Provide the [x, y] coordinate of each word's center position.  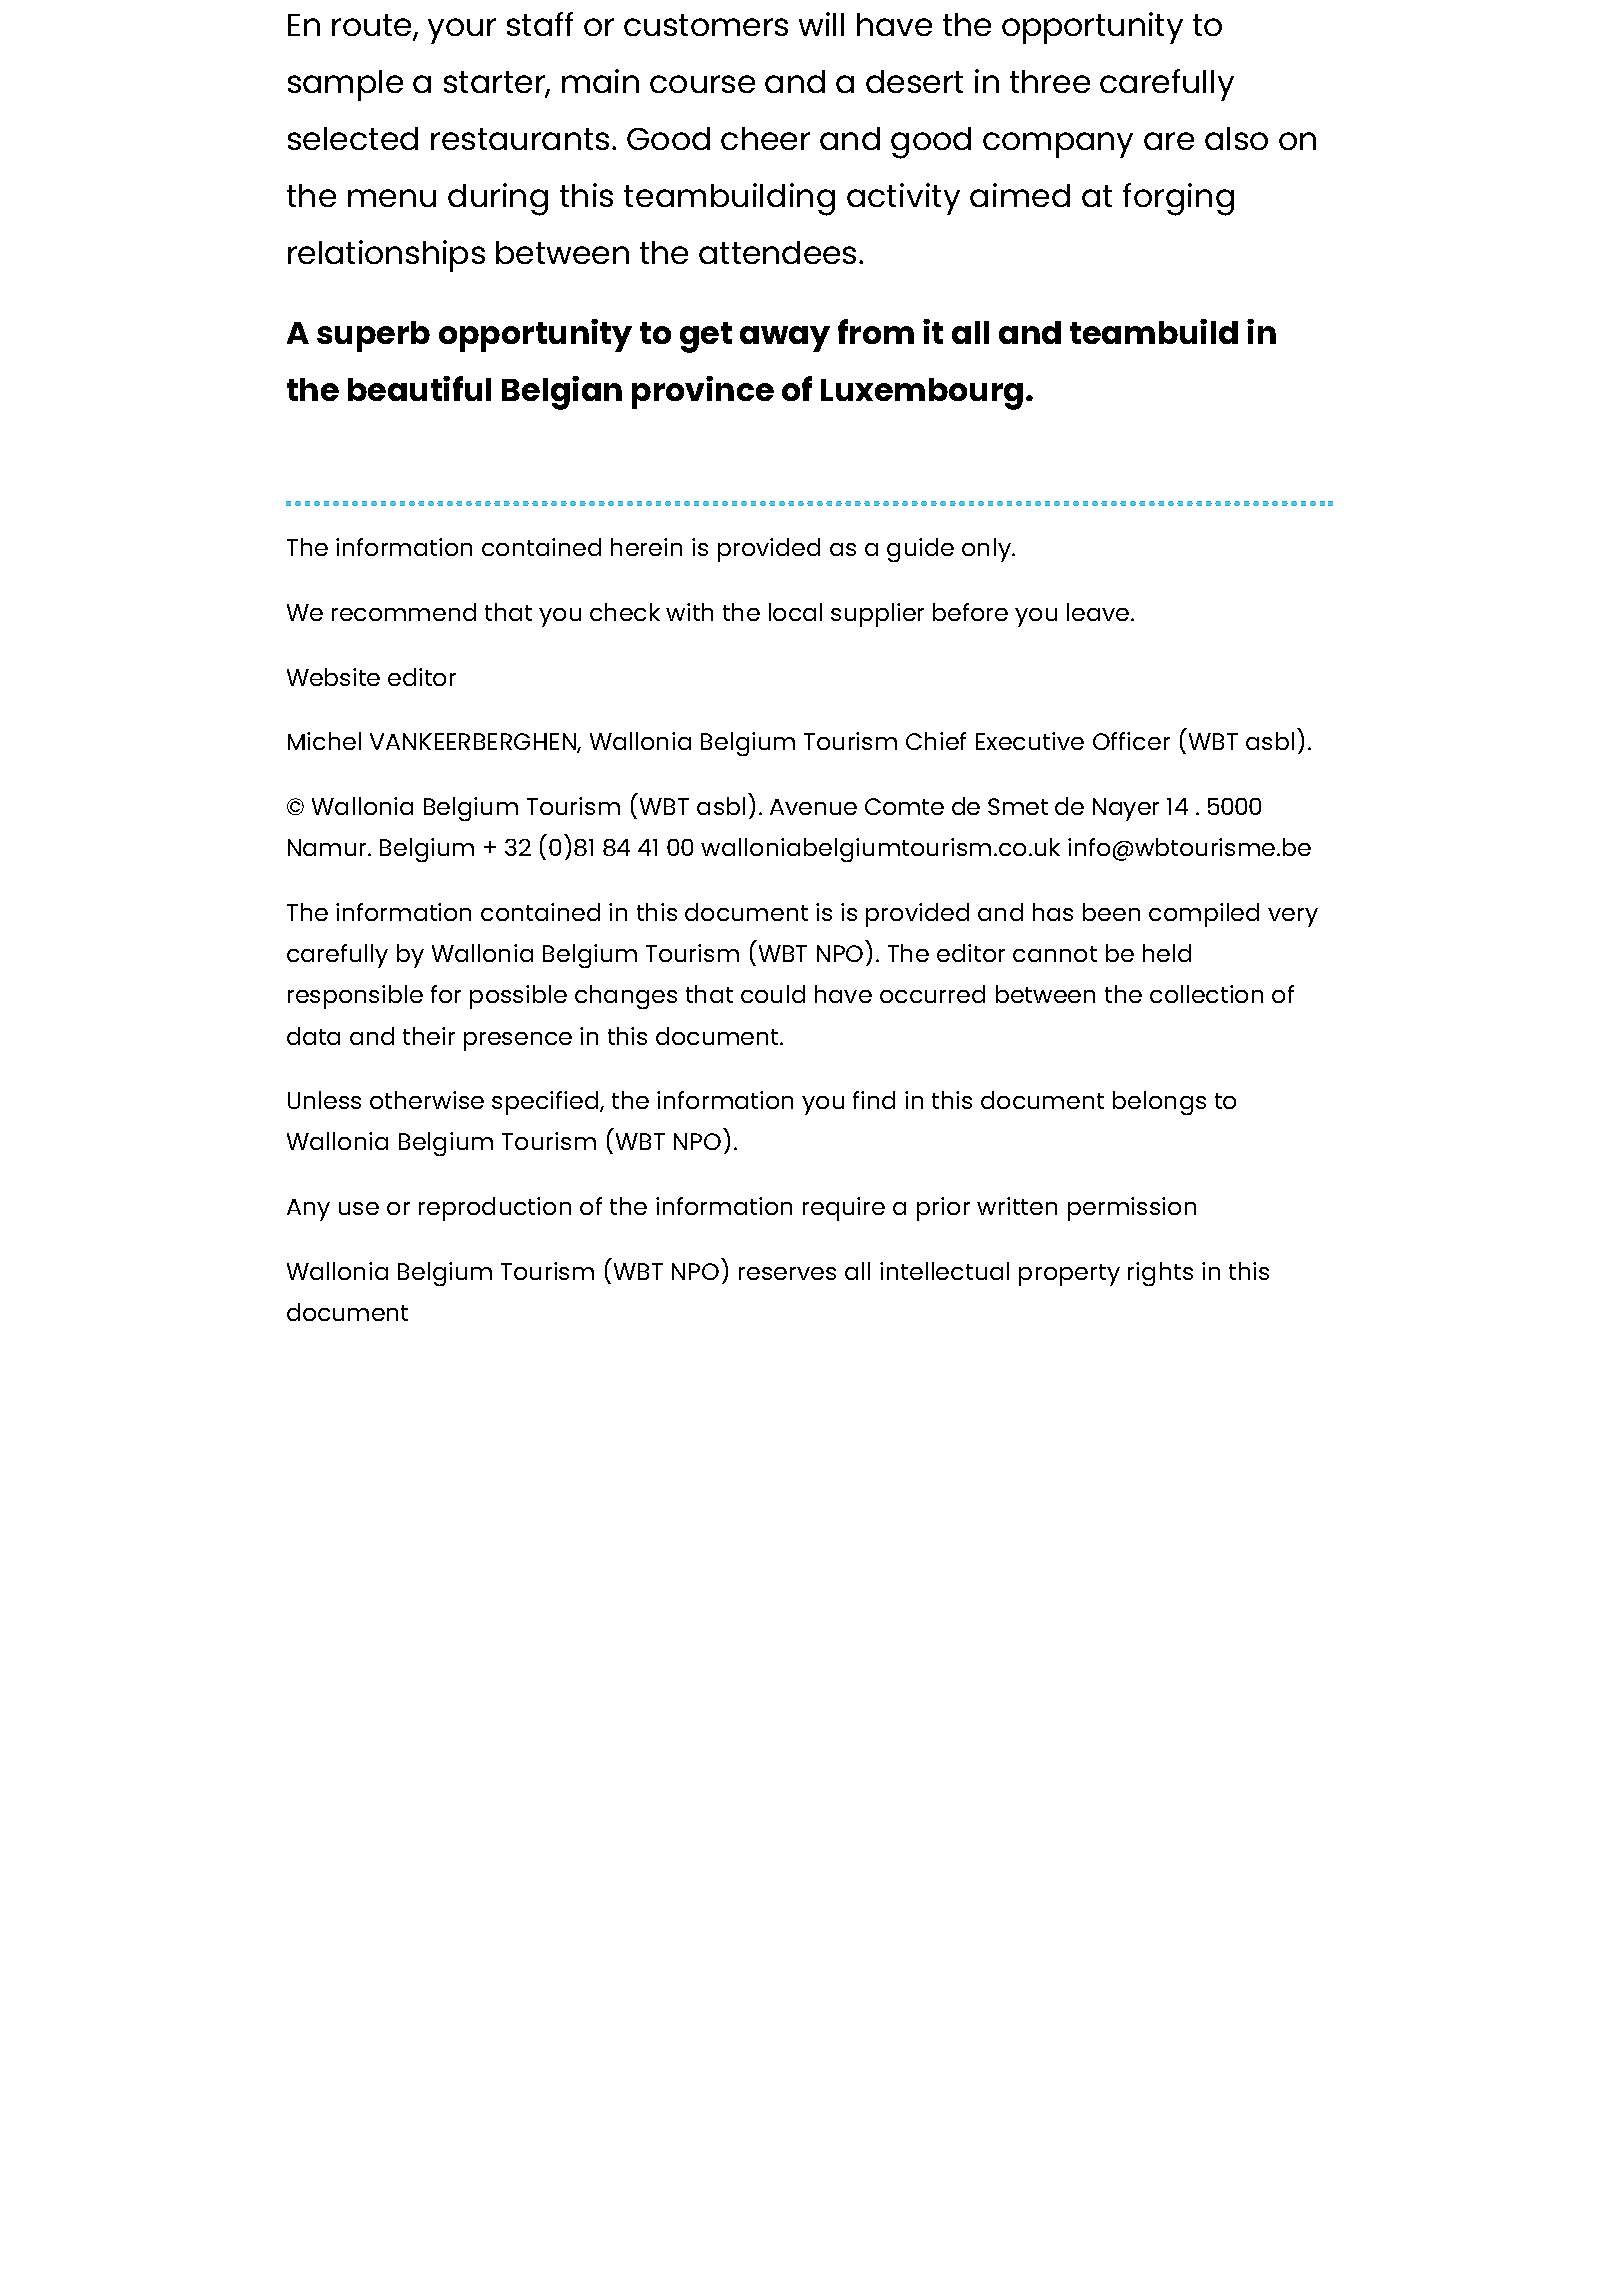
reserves [787, 1273]
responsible [355, 997]
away [785, 339]
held [1167, 953]
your [462, 31]
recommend [404, 612]
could [773, 994]
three [1050, 81]
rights [1160, 1274]
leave [1099, 612]
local [795, 612]
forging [1178, 199]
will [821, 24]
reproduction [495, 1209]
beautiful [419, 388]
